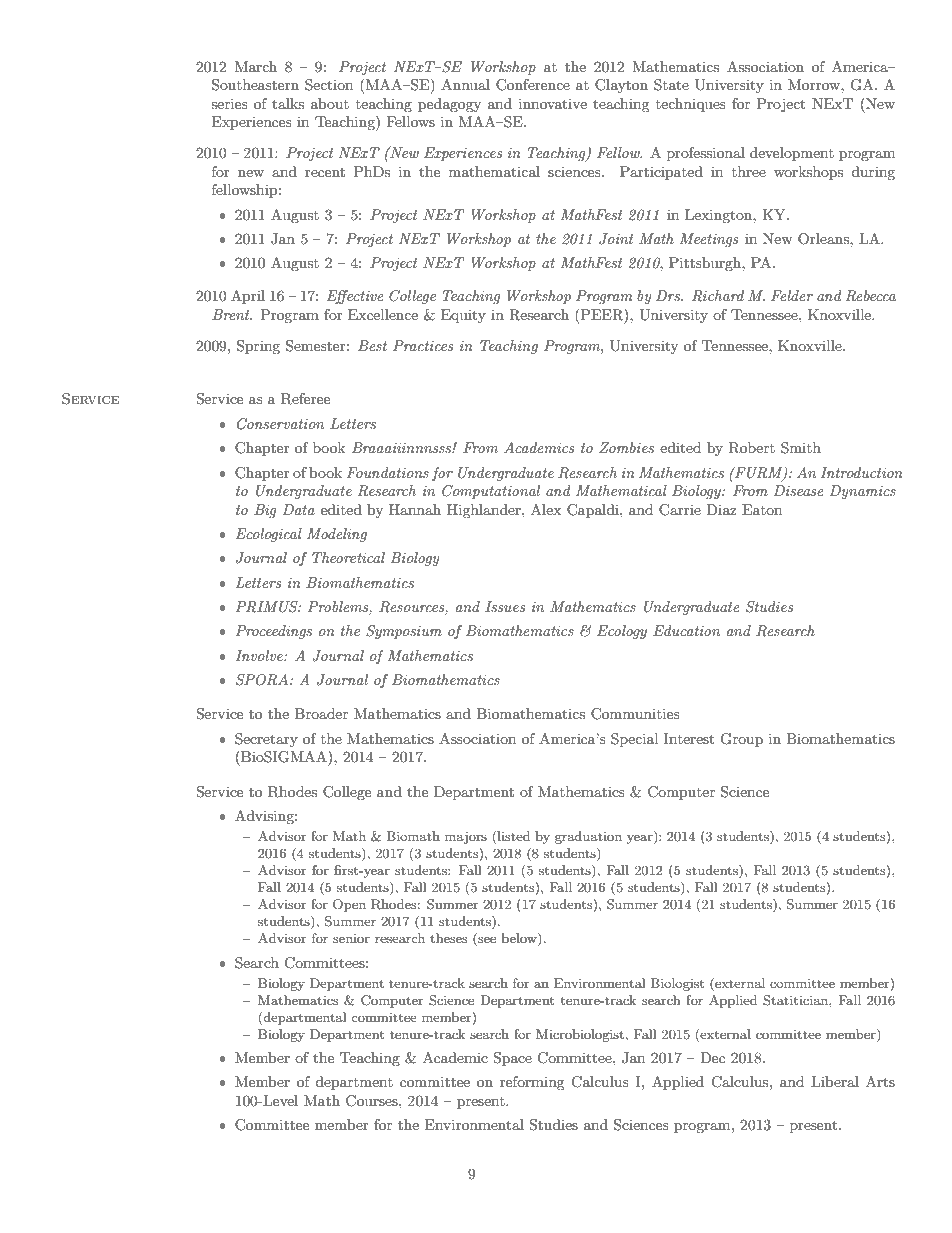 This screenshot has height=1233, width=952. What do you see at coordinates (634, 740) in the screenshot?
I see `Special` at bounding box center [634, 740].
